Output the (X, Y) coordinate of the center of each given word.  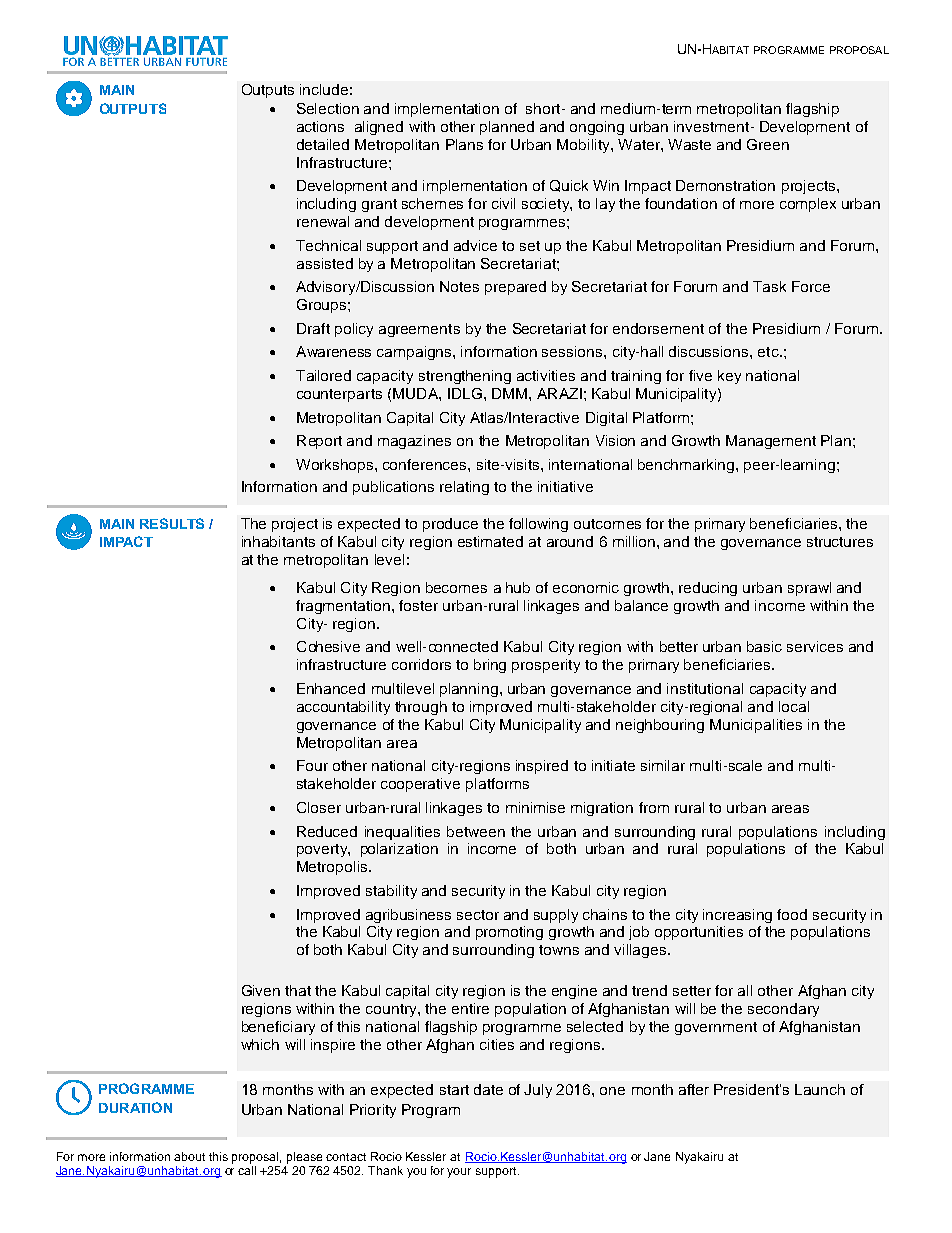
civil (503, 203)
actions (320, 126)
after (694, 1089)
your (459, 1173)
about (189, 1156)
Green (768, 144)
